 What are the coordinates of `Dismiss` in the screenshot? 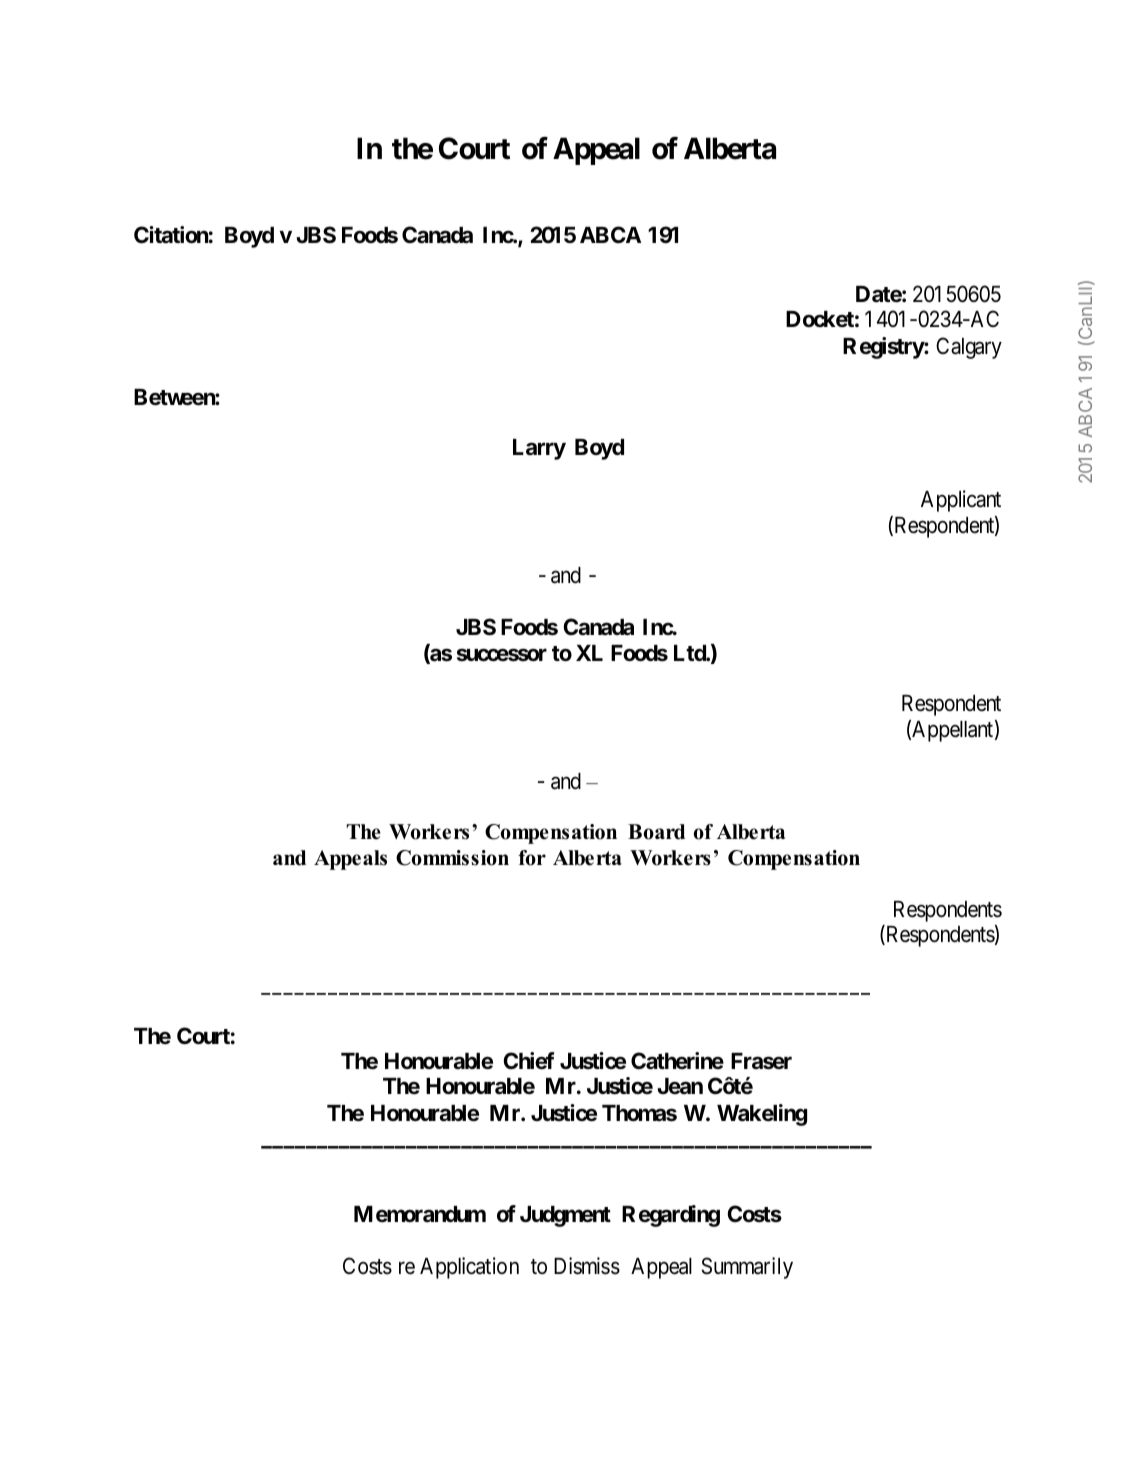 It's located at (587, 1266).
